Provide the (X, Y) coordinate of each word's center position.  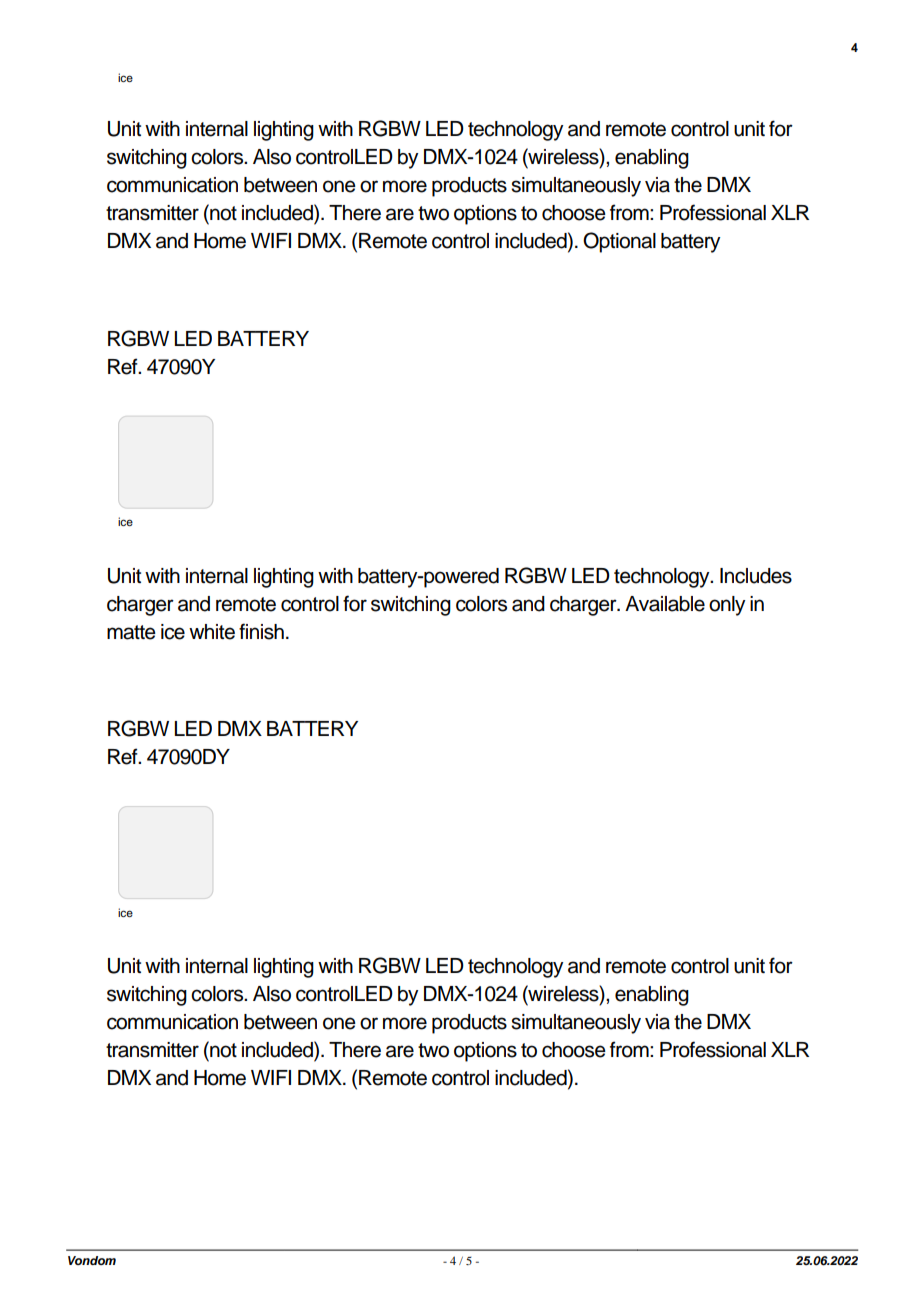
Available (665, 604)
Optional (619, 242)
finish (261, 631)
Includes (756, 576)
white (212, 632)
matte (131, 632)
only (727, 606)
